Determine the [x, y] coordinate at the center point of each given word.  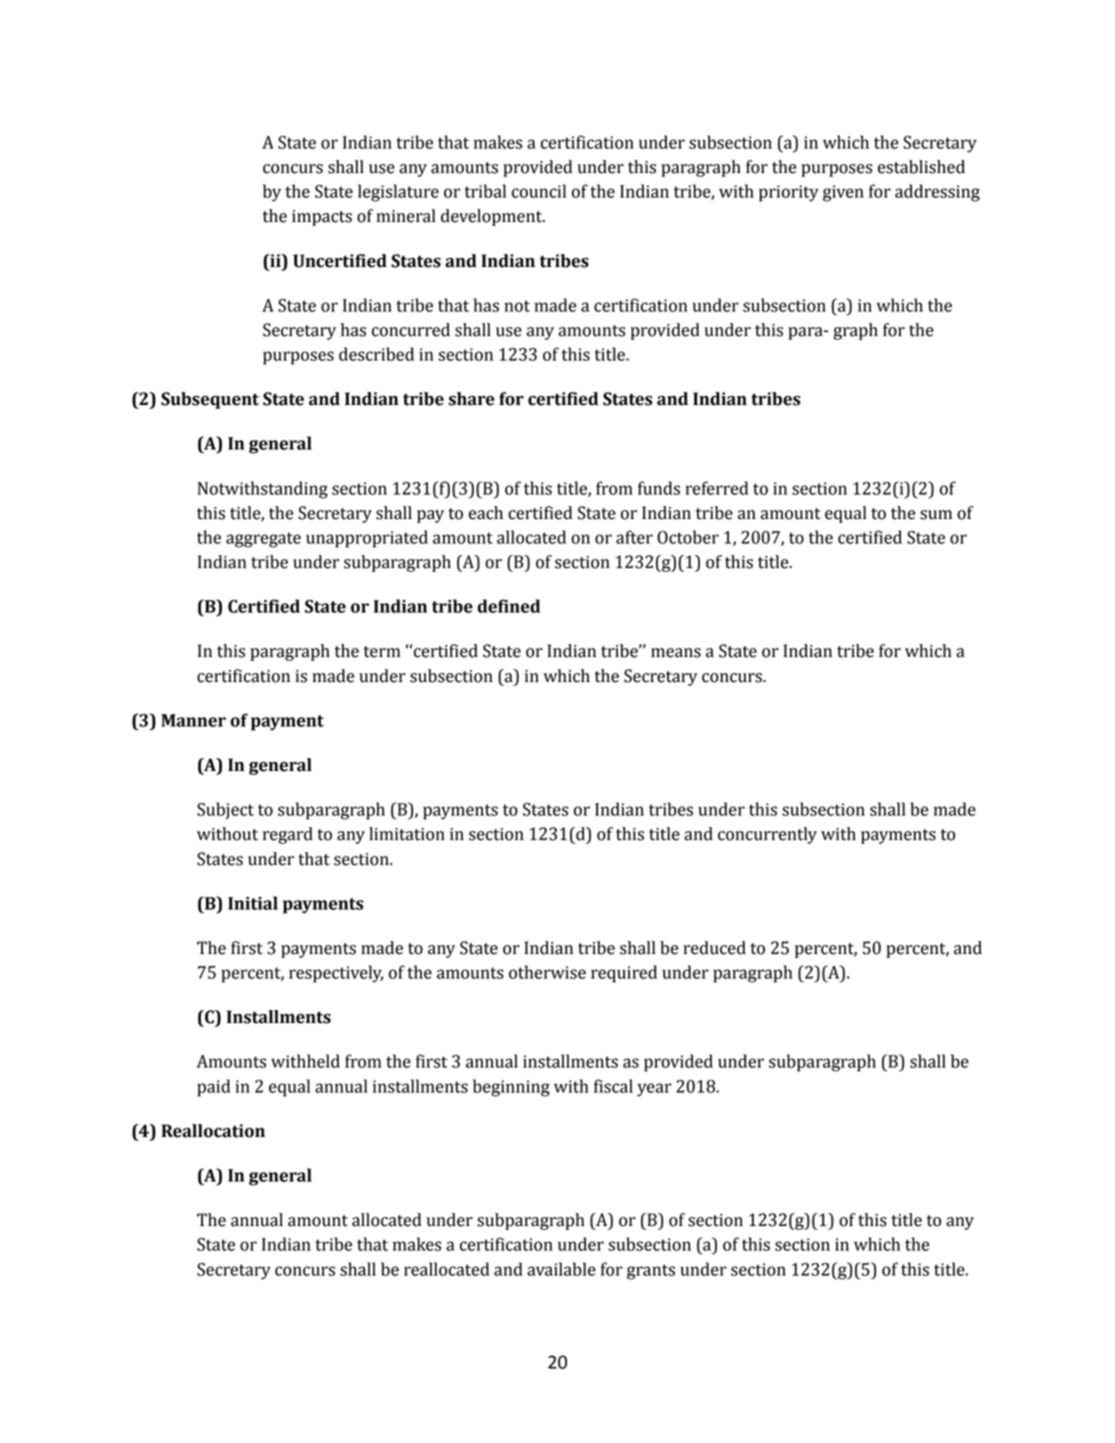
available [561, 1269]
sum [936, 515]
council [539, 191]
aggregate [263, 540]
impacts [322, 218]
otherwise [547, 972]
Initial [253, 903]
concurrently [767, 835]
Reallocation [213, 1131]
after [634, 537]
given [843, 193]
